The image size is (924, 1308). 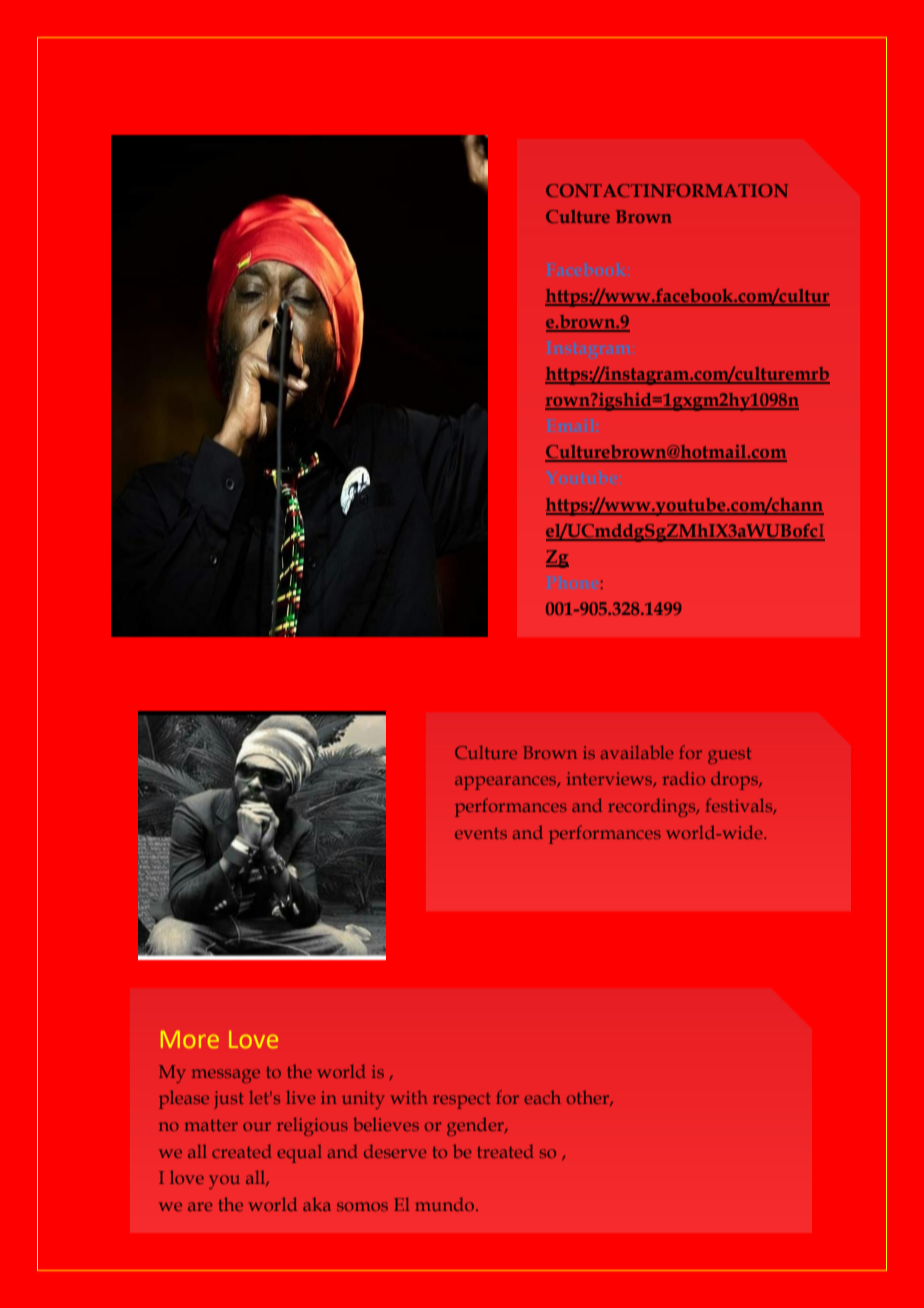 I want to click on treated, so click(x=505, y=1151).
